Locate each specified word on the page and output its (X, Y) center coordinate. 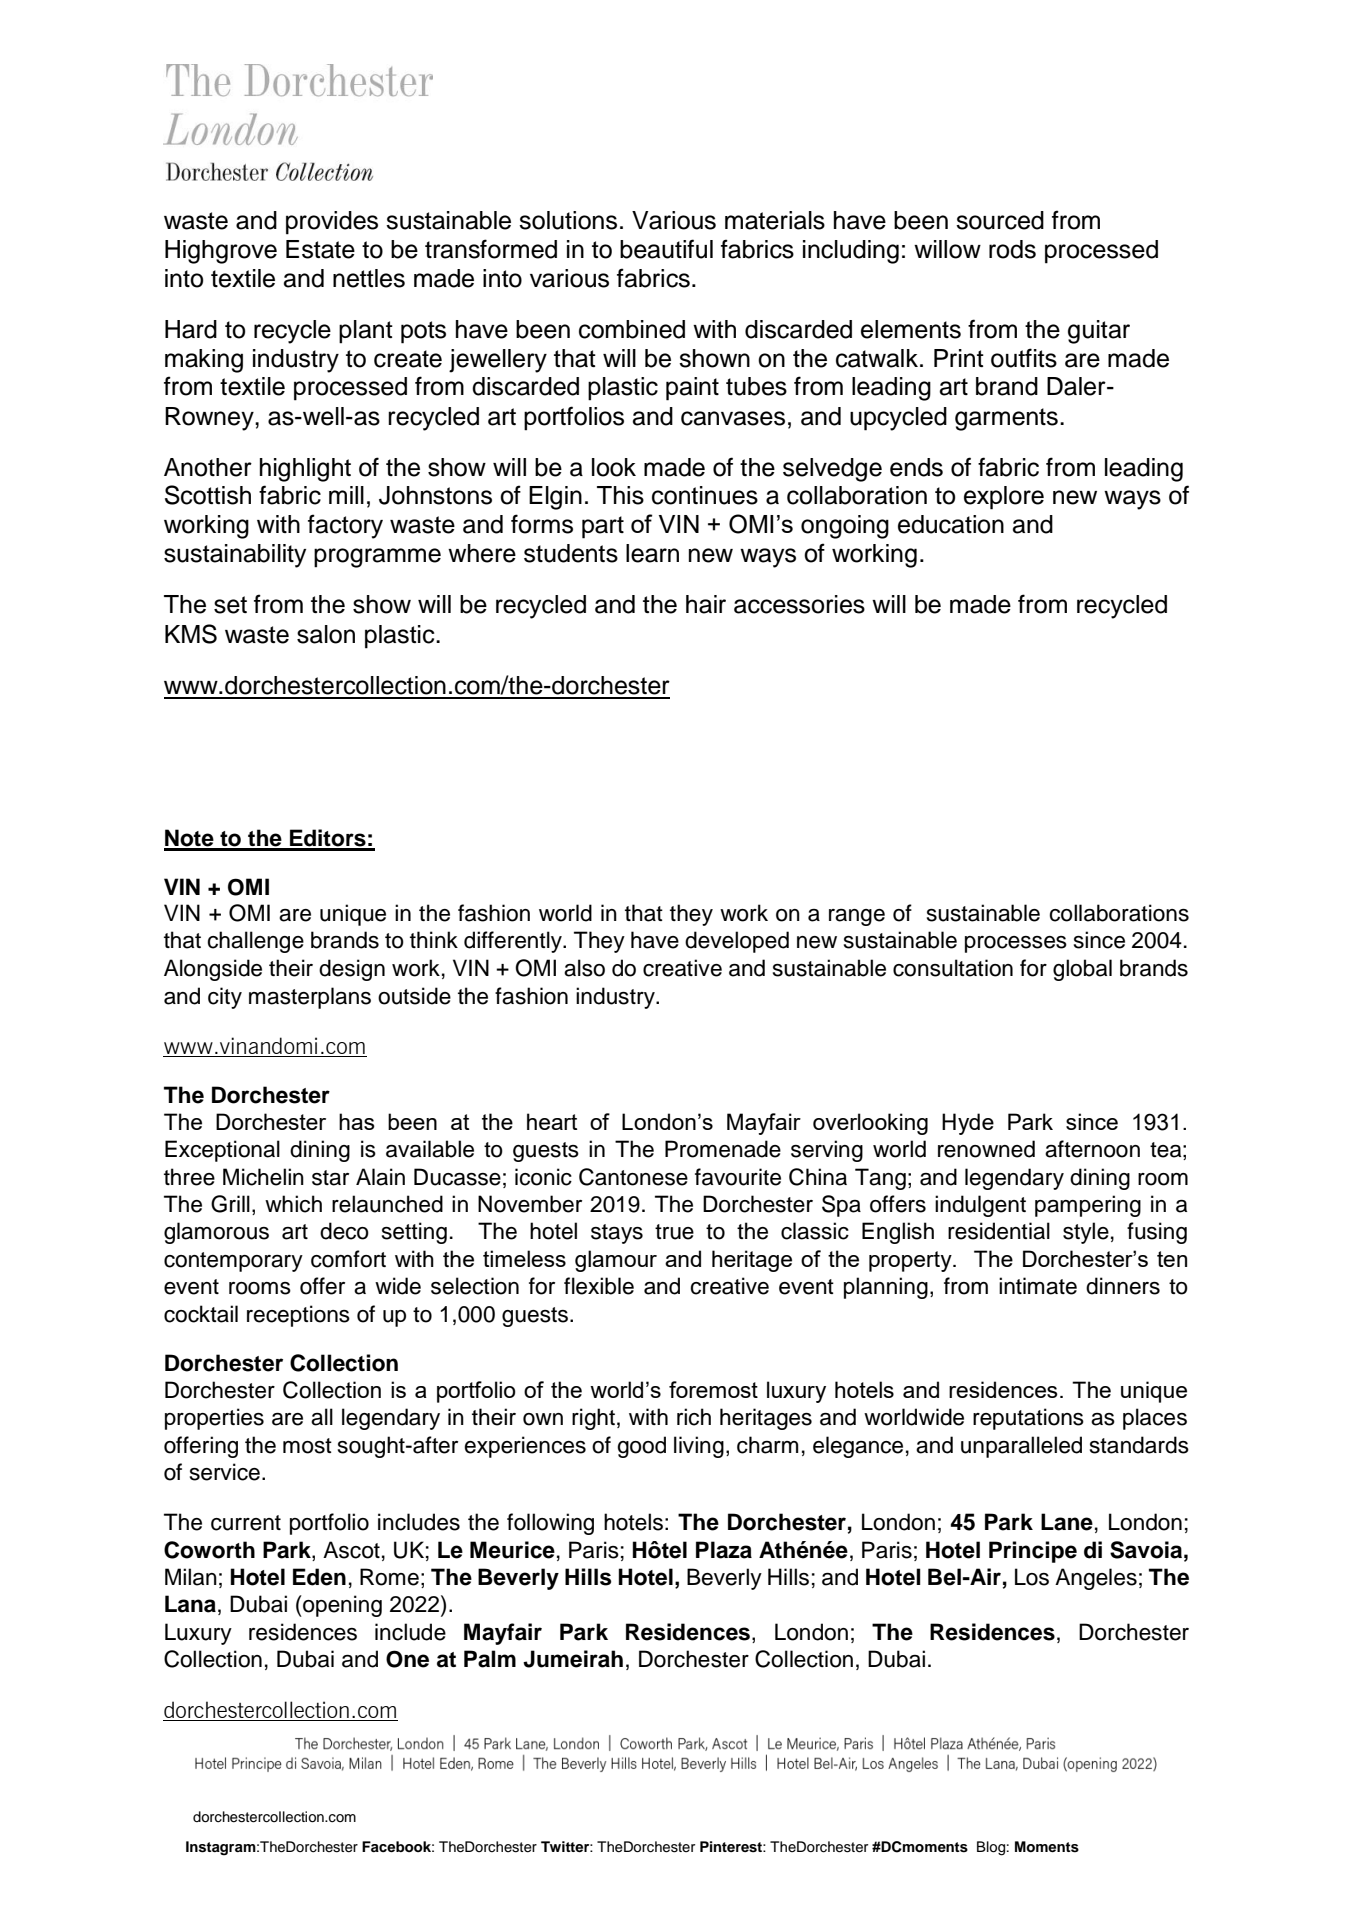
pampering (1088, 1206)
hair (706, 604)
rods (1012, 249)
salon (326, 634)
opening (341, 1606)
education (951, 524)
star (330, 1178)
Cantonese (633, 1177)
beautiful (666, 249)
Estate (320, 249)
